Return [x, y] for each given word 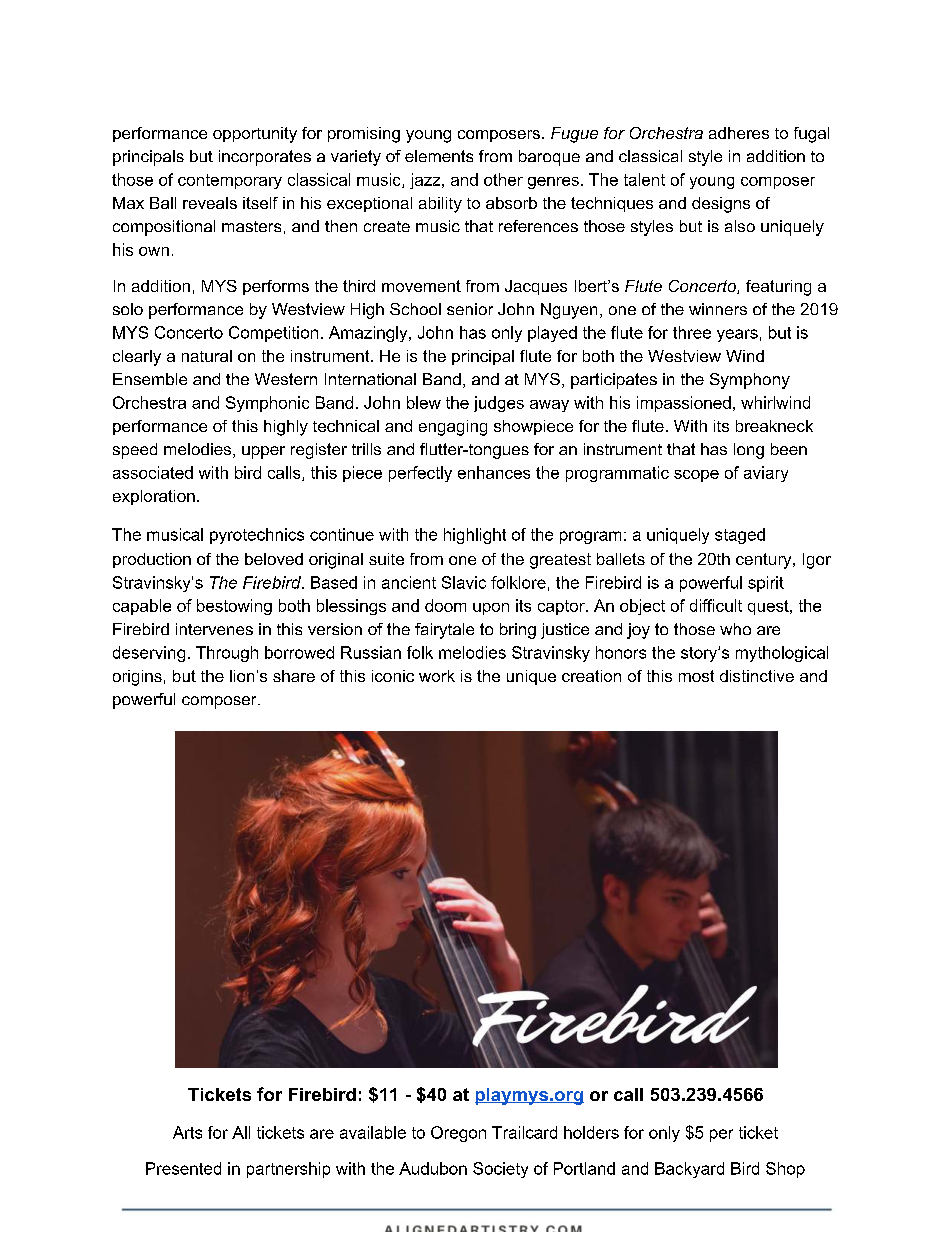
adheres [739, 133]
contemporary [230, 181]
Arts [187, 1132]
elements [439, 156]
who [735, 629]
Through [227, 654]
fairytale [444, 631]
